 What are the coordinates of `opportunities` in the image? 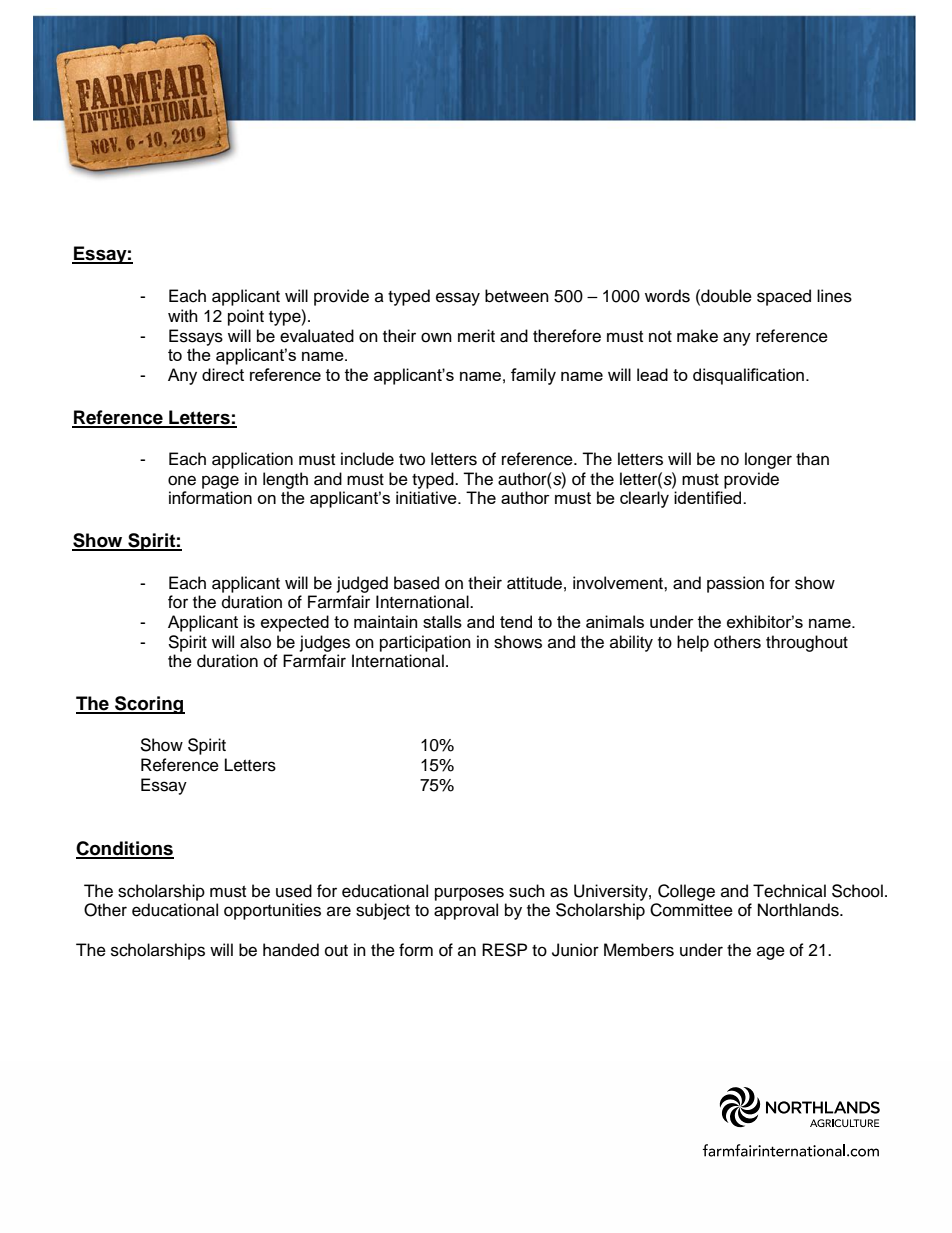 It's located at (272, 911).
